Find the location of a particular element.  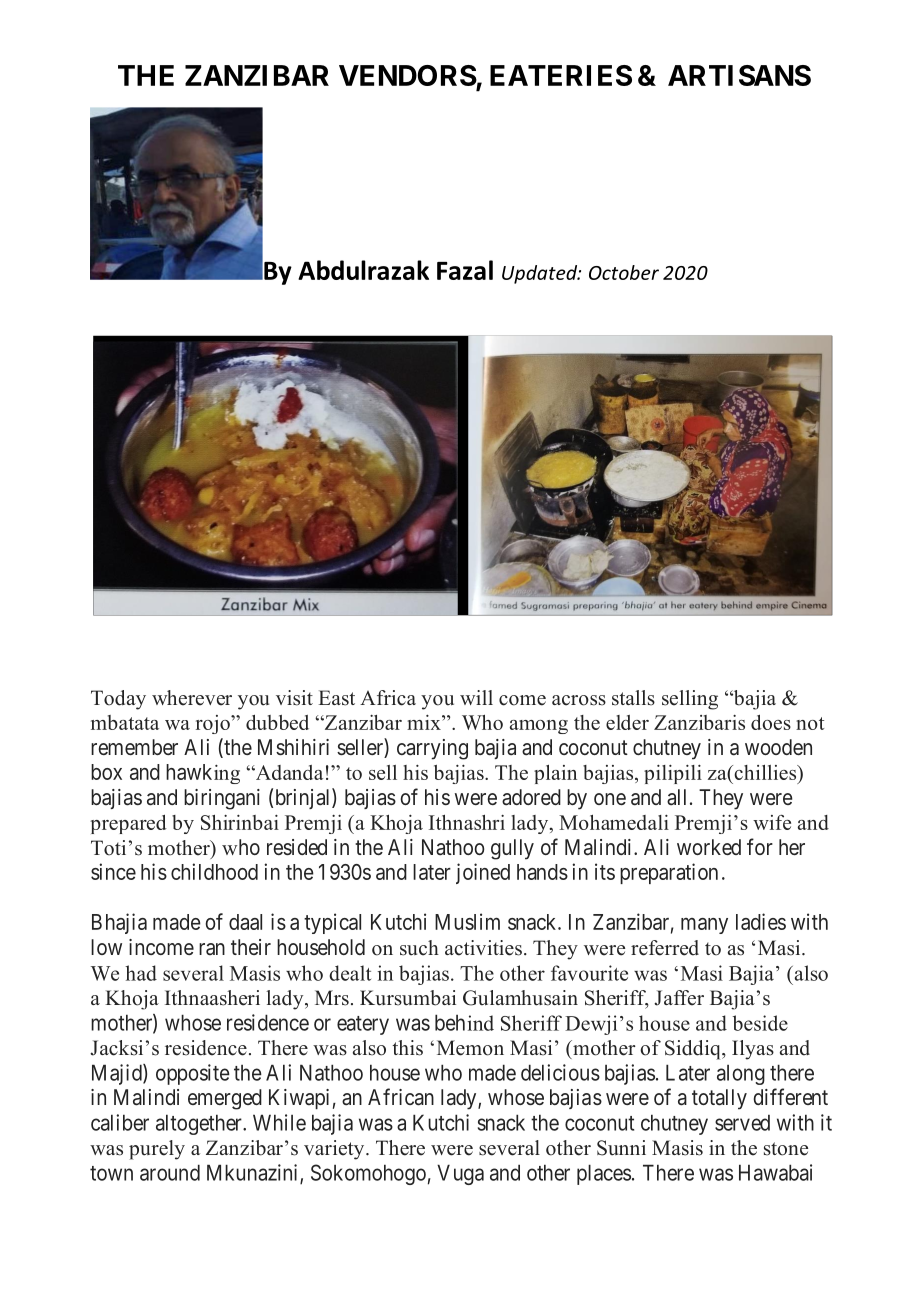

purely is located at coordinates (157, 1150).
